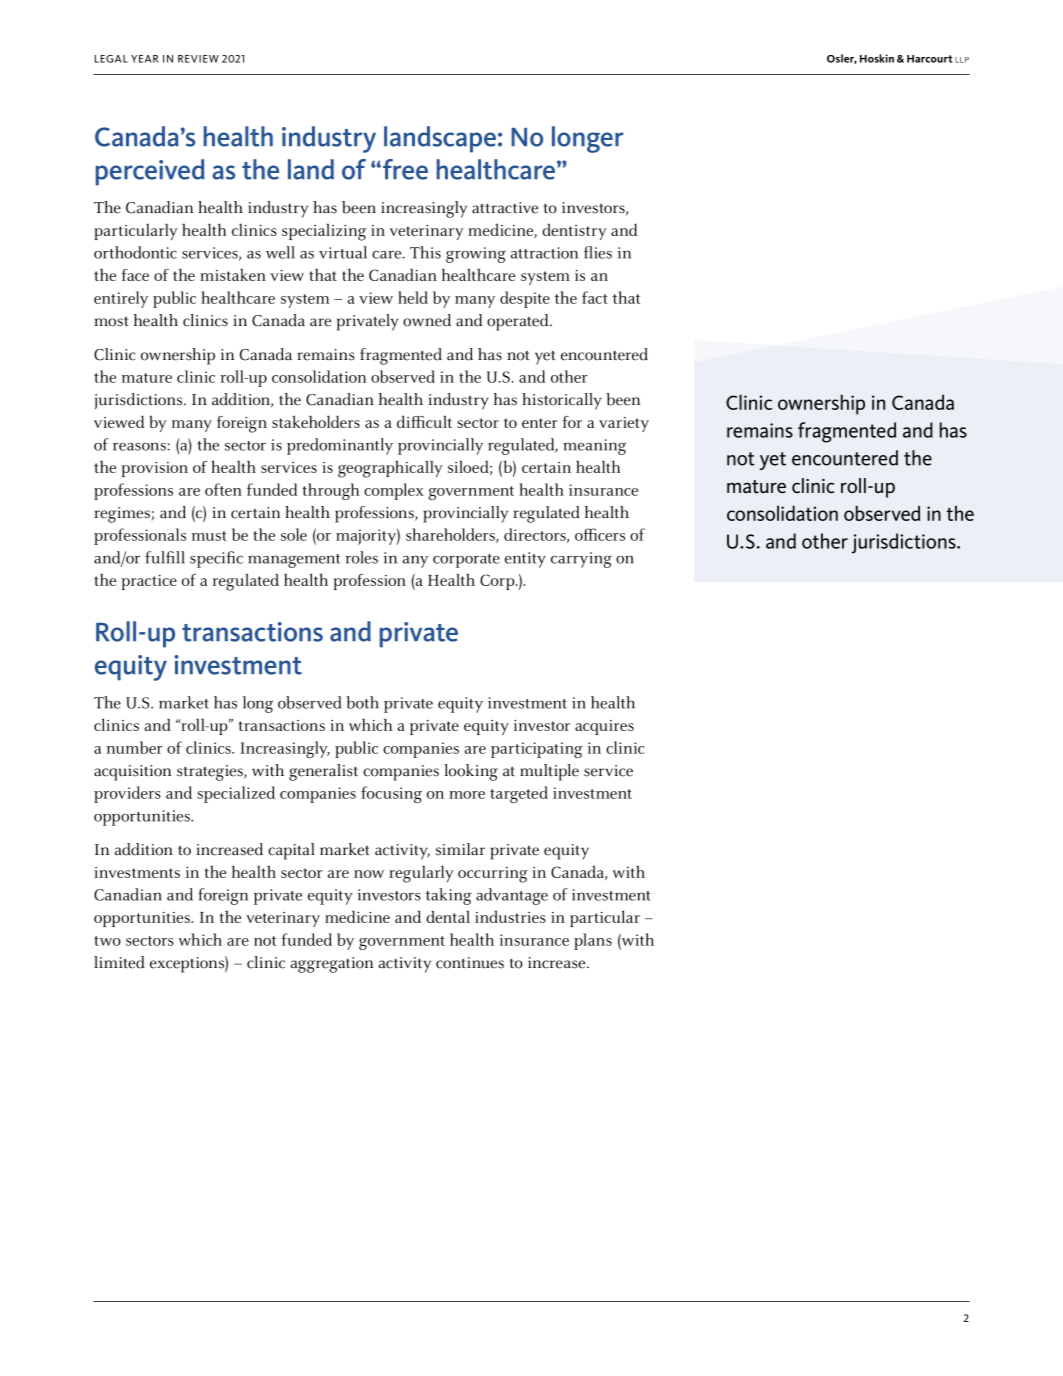 This image has height=1376, width=1063. Describe the element at coordinates (624, 424) in the image. I see `variety` at that location.
